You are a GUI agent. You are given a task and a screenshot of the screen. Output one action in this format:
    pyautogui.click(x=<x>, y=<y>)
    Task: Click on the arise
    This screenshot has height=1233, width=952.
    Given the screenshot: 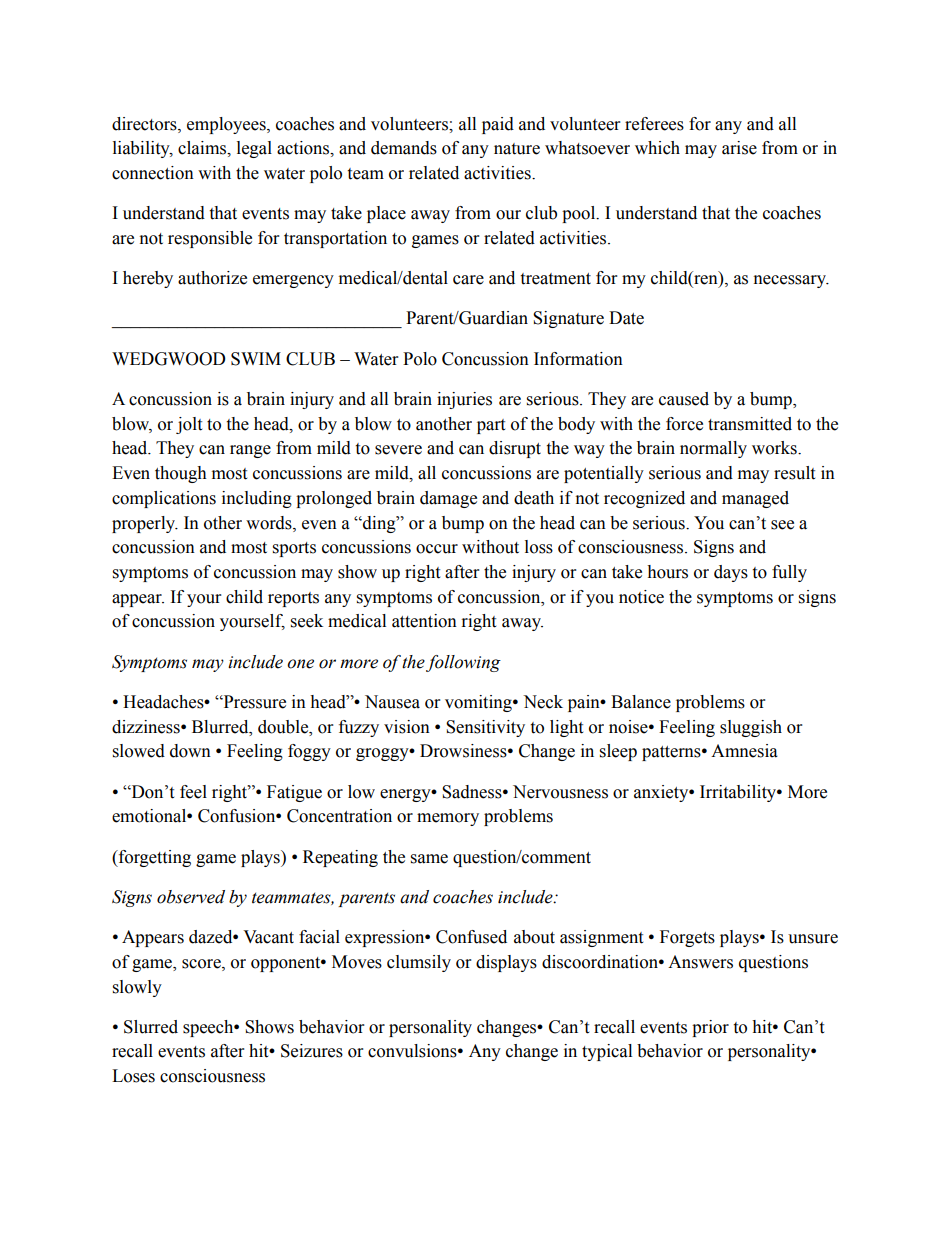 What is the action you would take?
    pyautogui.click(x=739, y=148)
